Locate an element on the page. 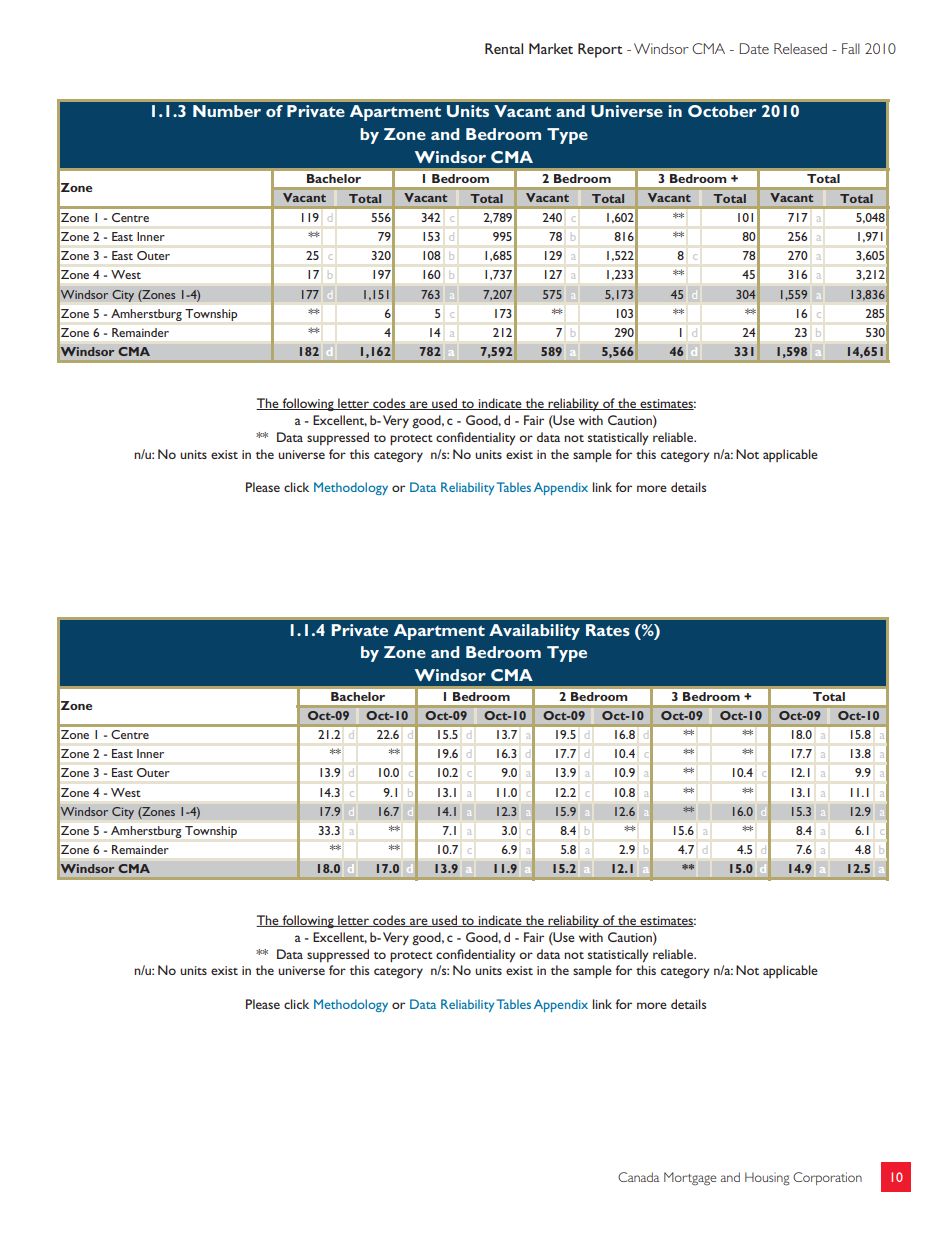 The image size is (952, 1233). October is located at coordinates (722, 111).
